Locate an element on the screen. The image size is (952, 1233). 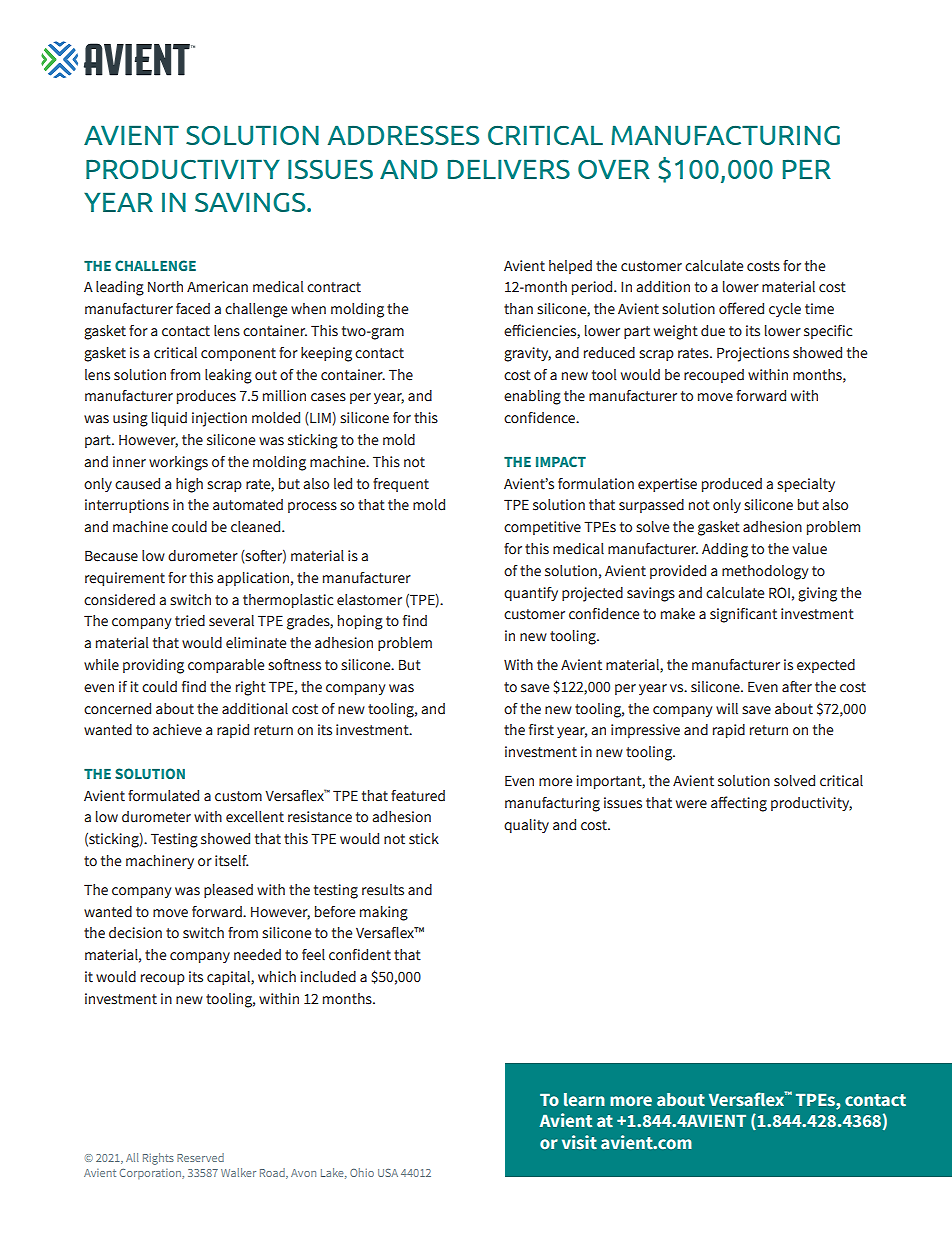
significant is located at coordinates (743, 615).
